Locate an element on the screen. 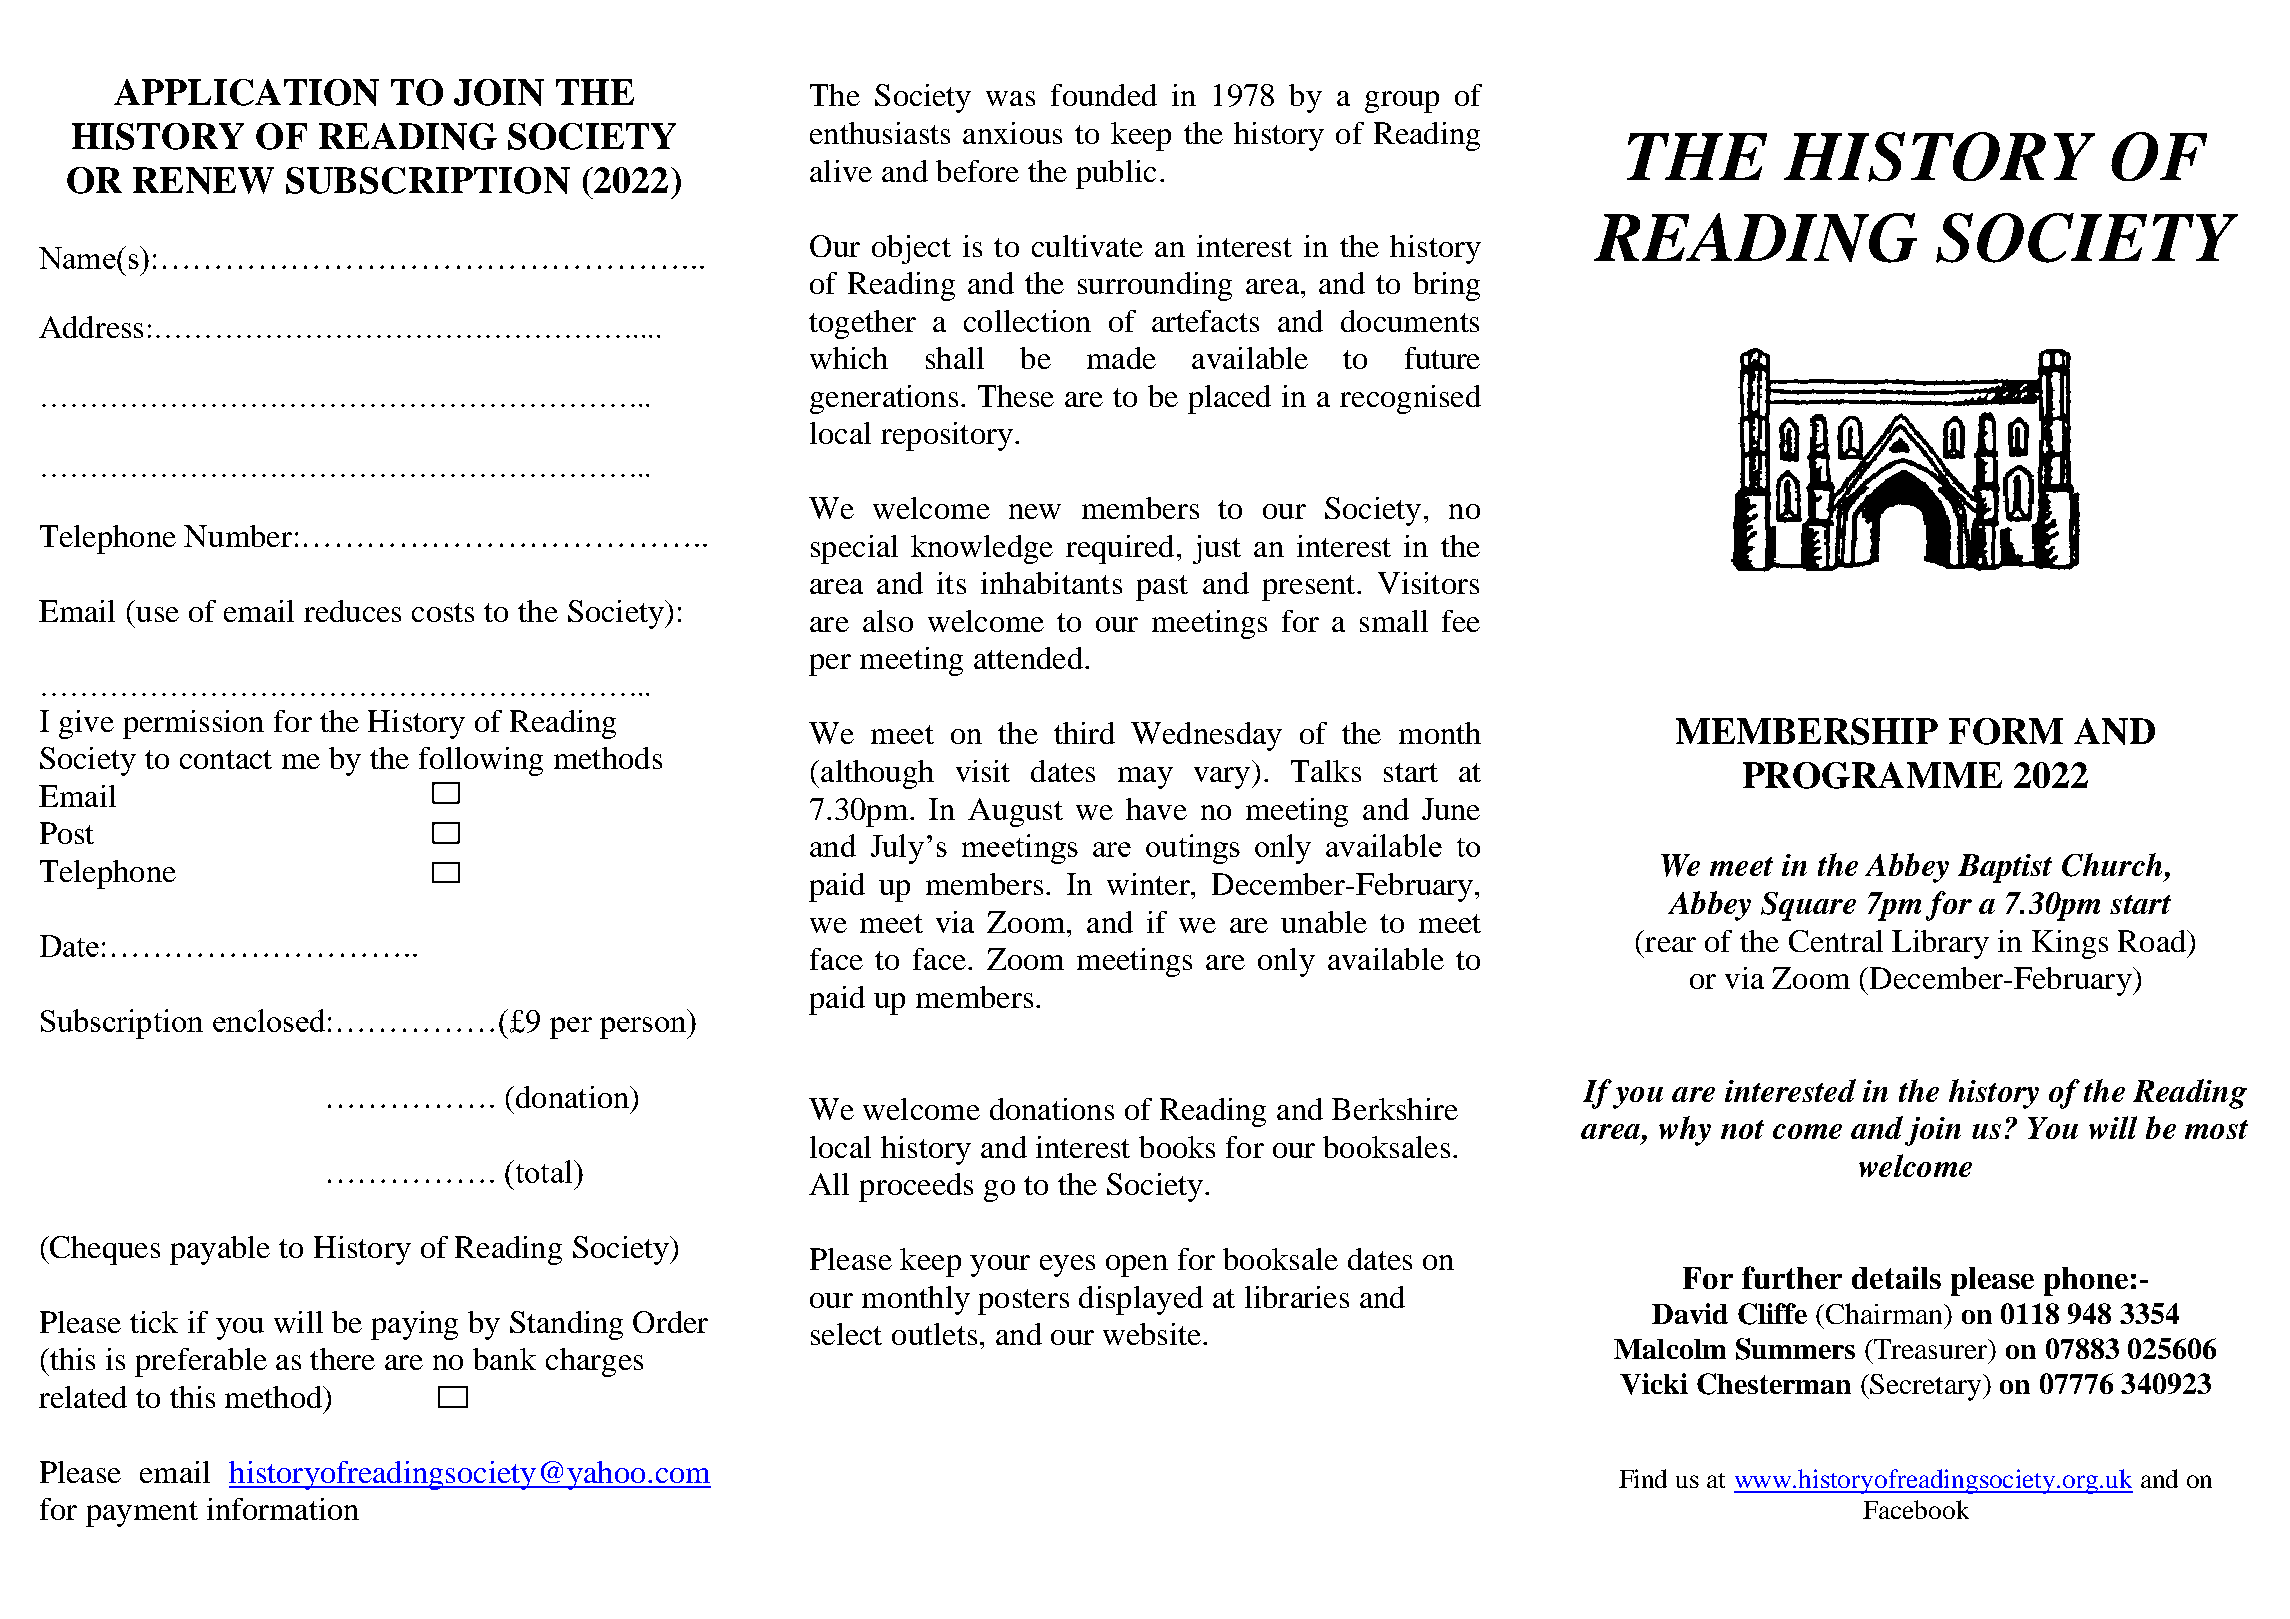  group is located at coordinates (1402, 102).
